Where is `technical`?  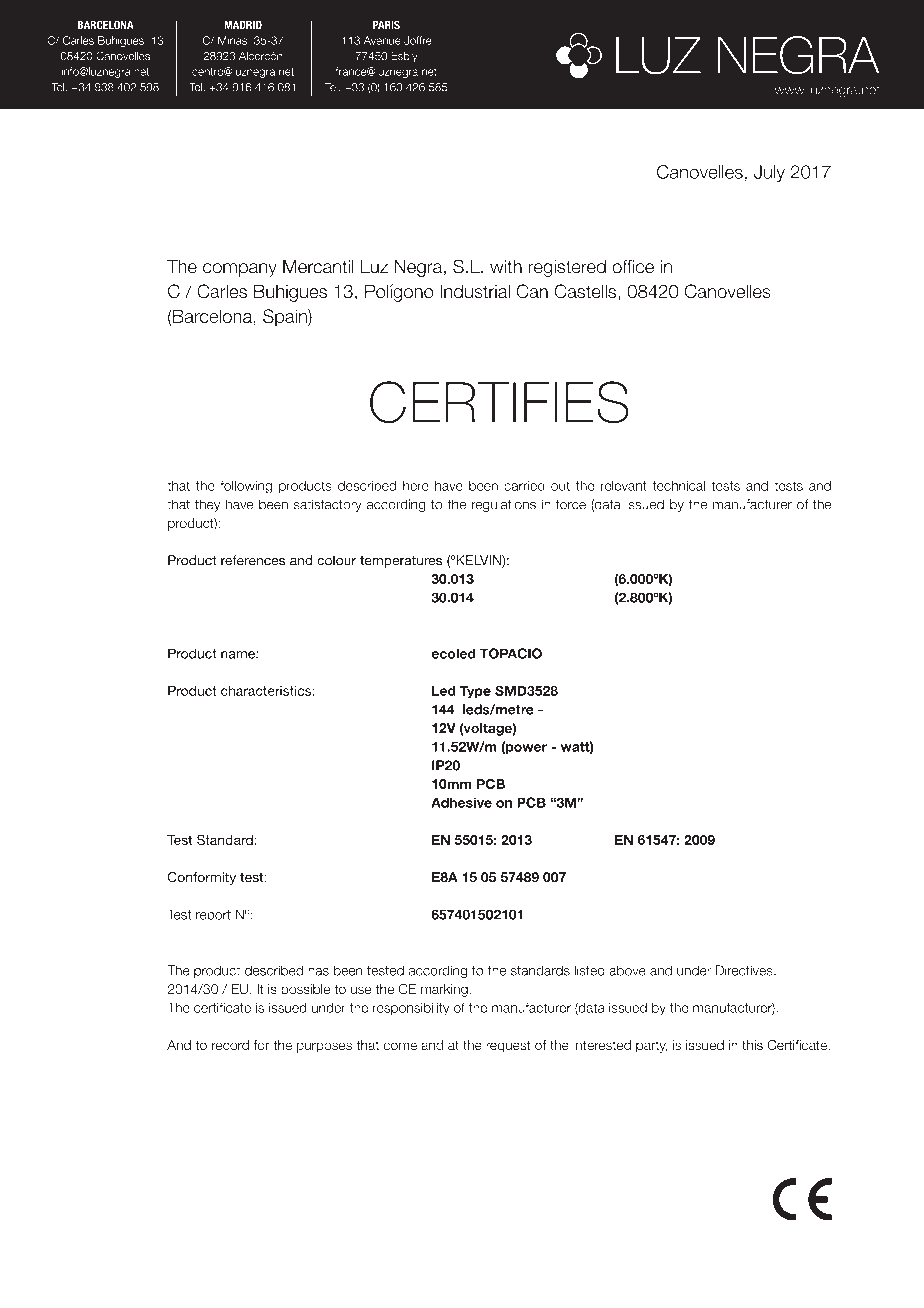
technical is located at coordinates (678, 485).
